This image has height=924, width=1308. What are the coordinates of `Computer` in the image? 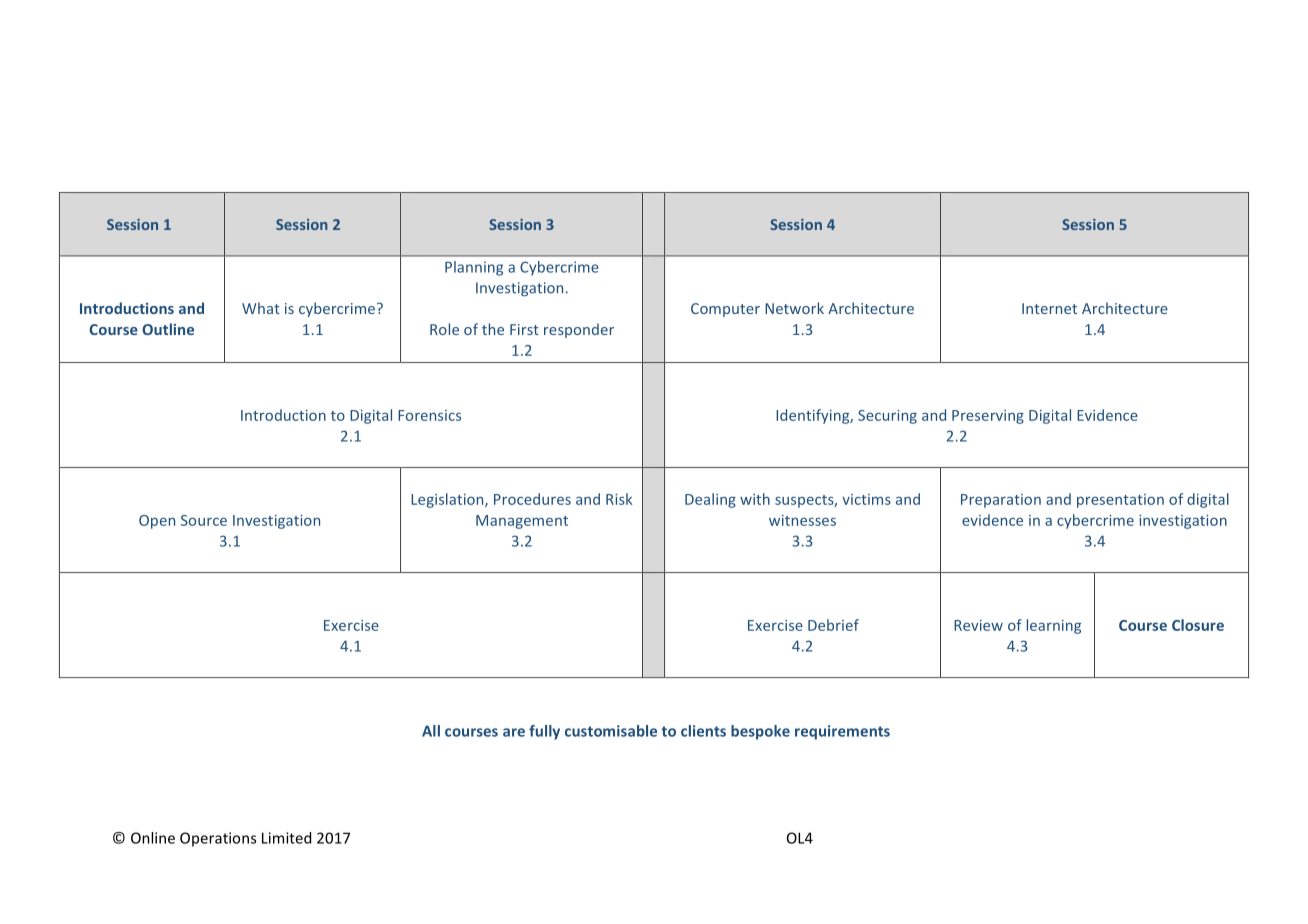 It's located at (725, 310).
